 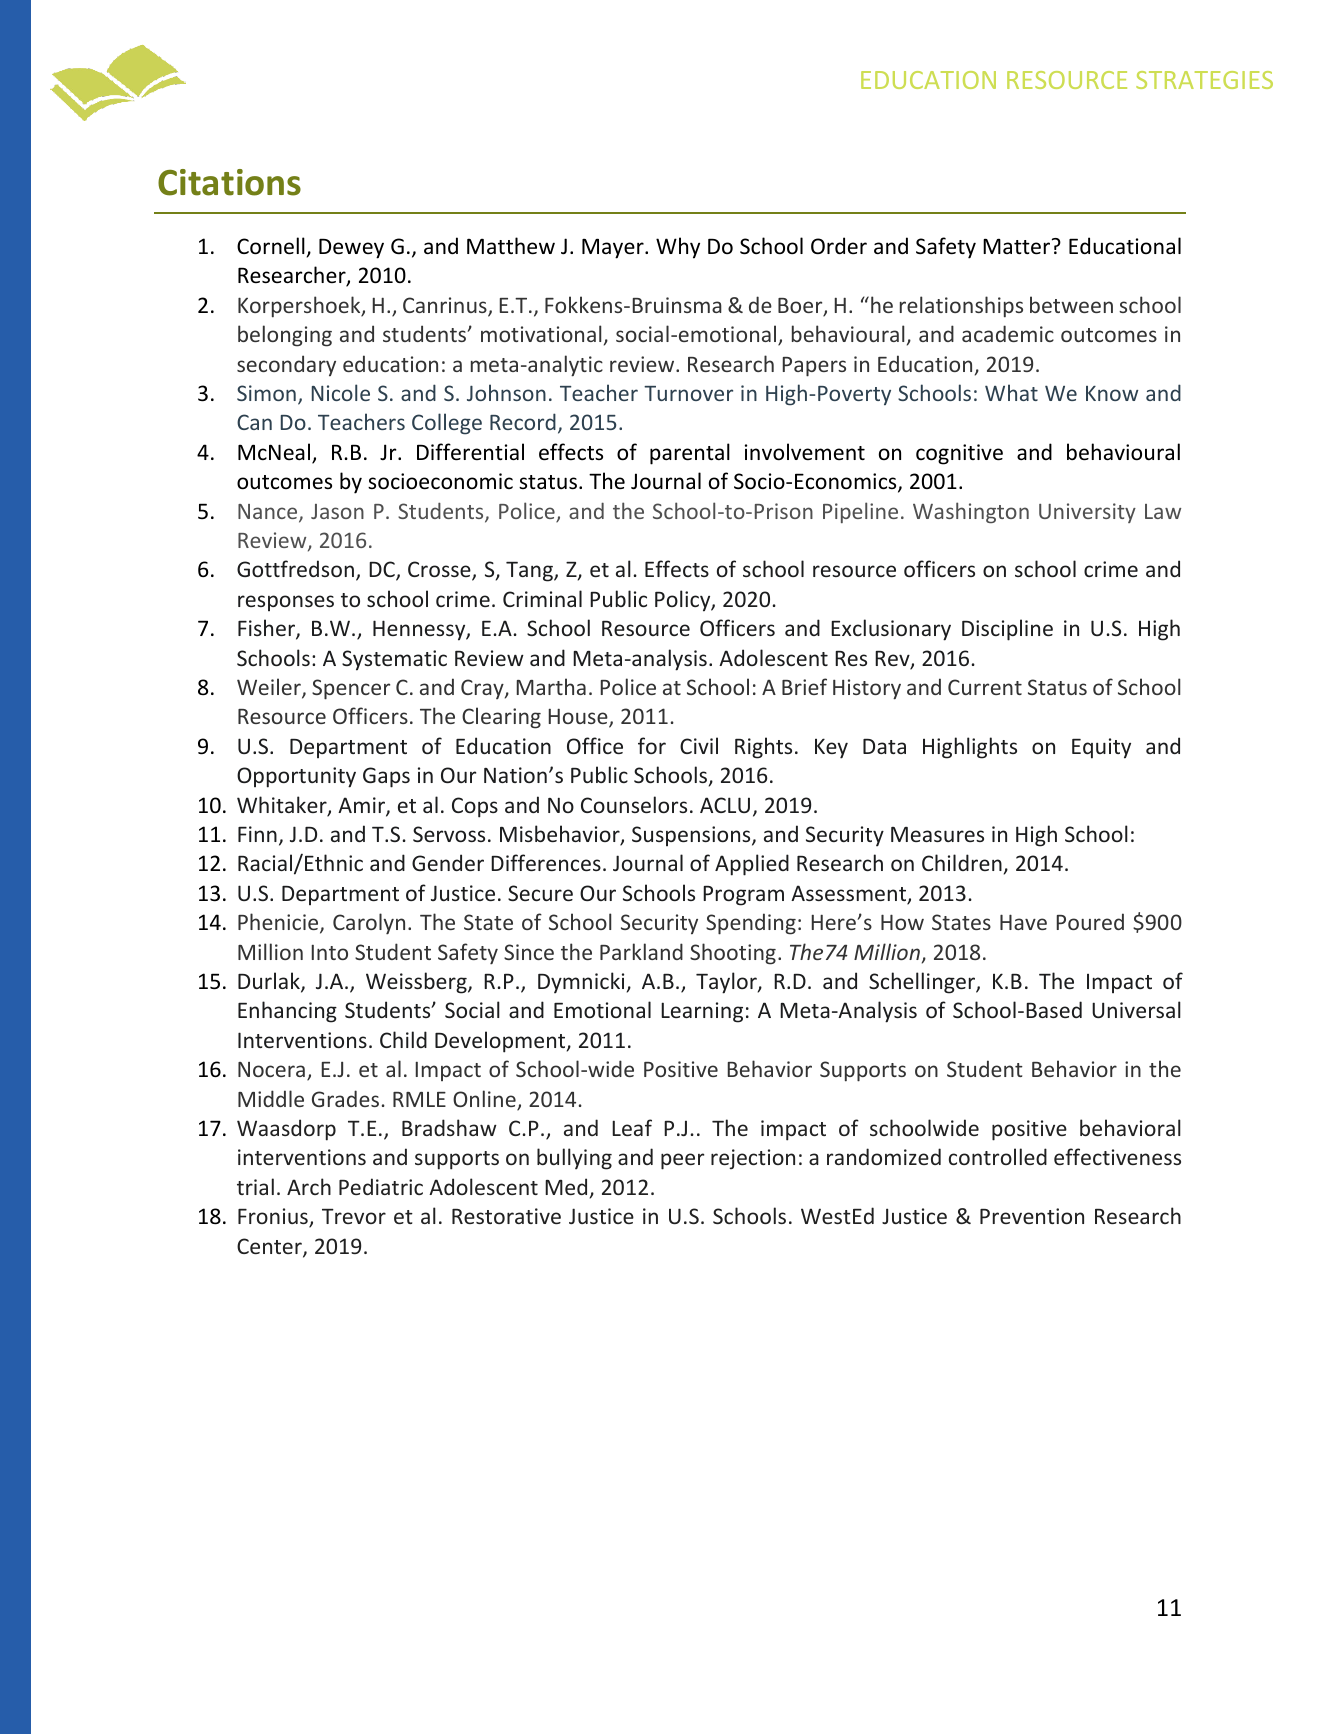 I want to click on Why, so click(x=678, y=248).
